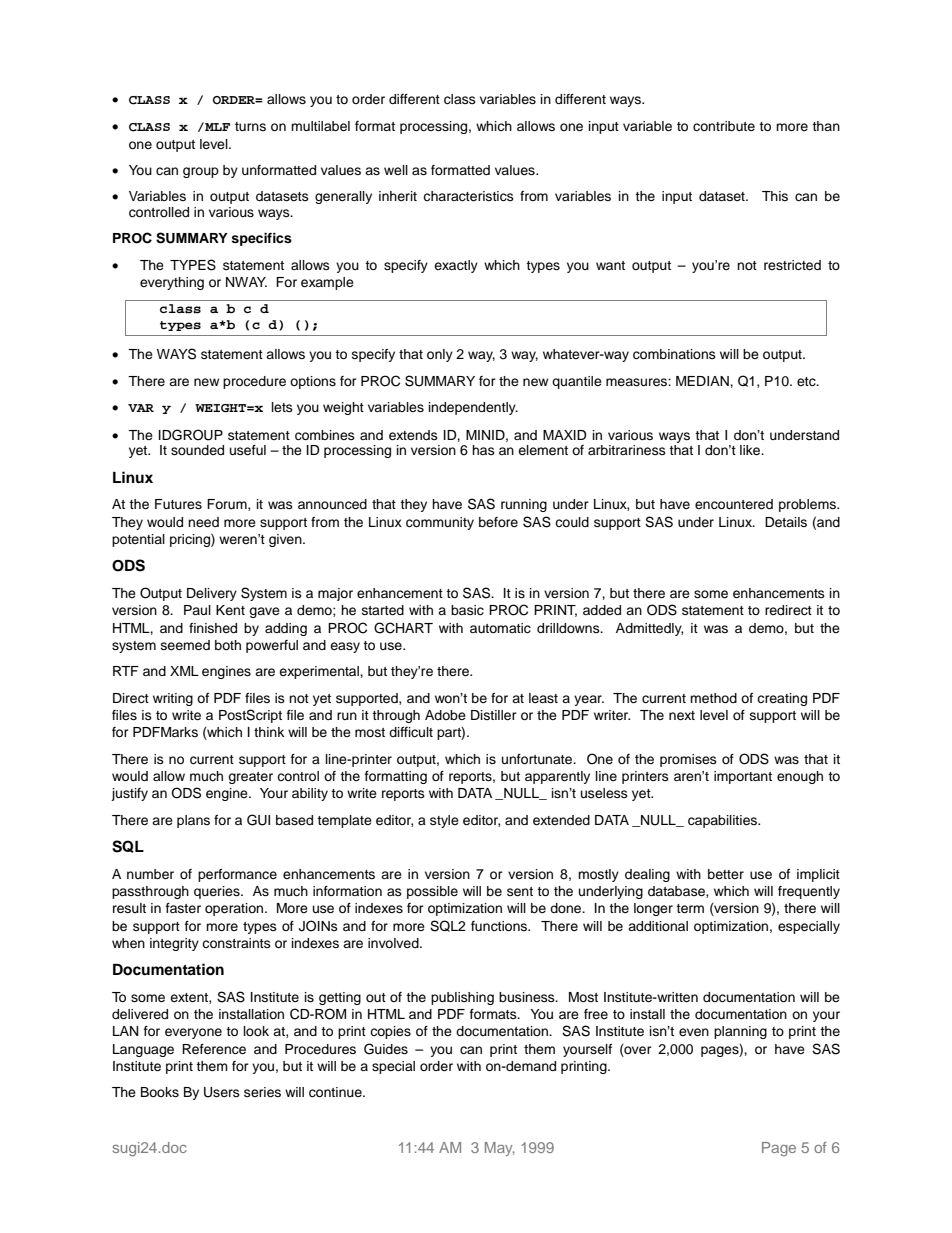  Describe the element at coordinates (235, 909) in the page. I see `operation` at that location.
